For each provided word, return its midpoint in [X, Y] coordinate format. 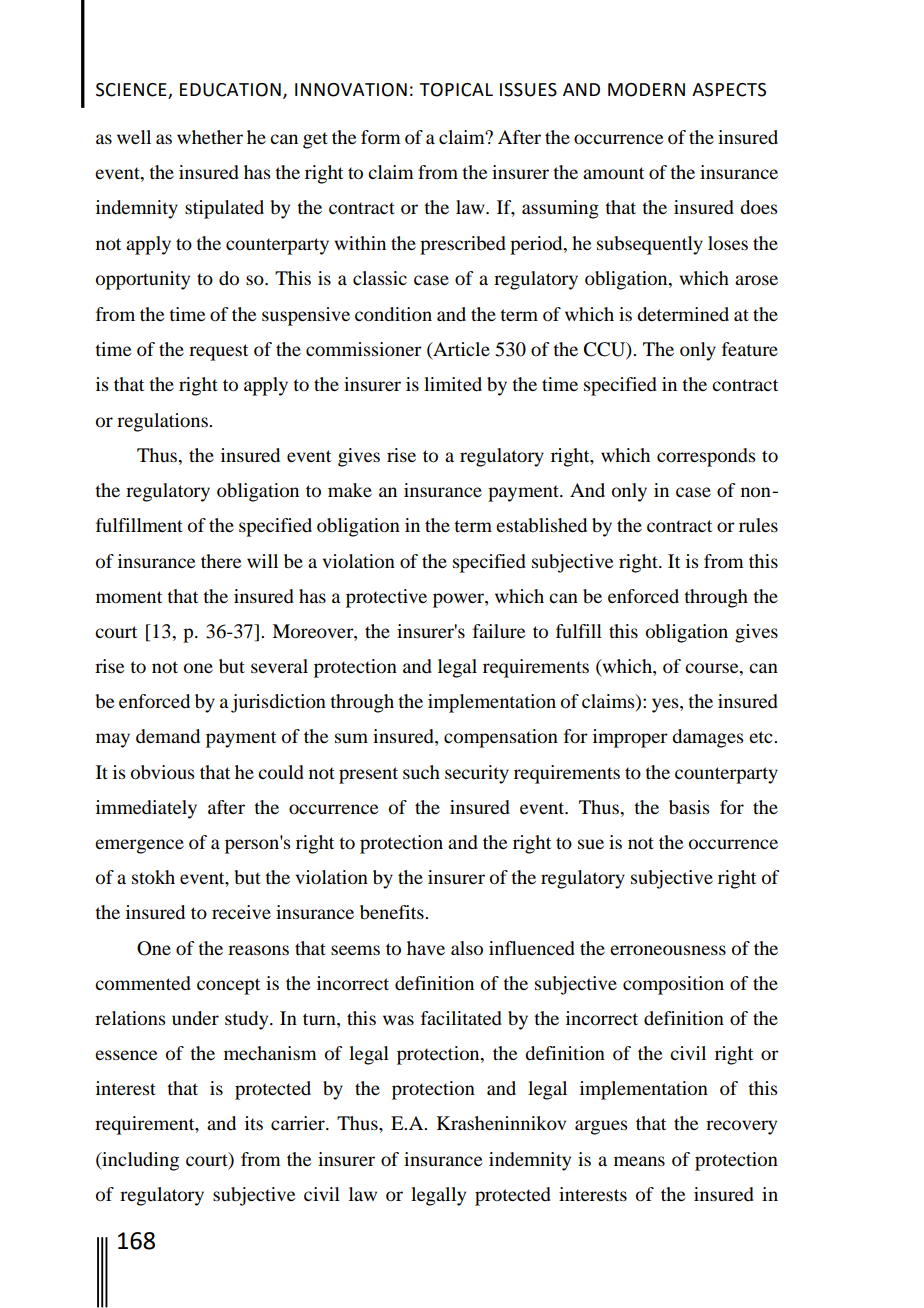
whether [210, 137]
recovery [741, 1127]
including [139, 1161]
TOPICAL [456, 90]
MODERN [646, 90]
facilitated [461, 1018]
